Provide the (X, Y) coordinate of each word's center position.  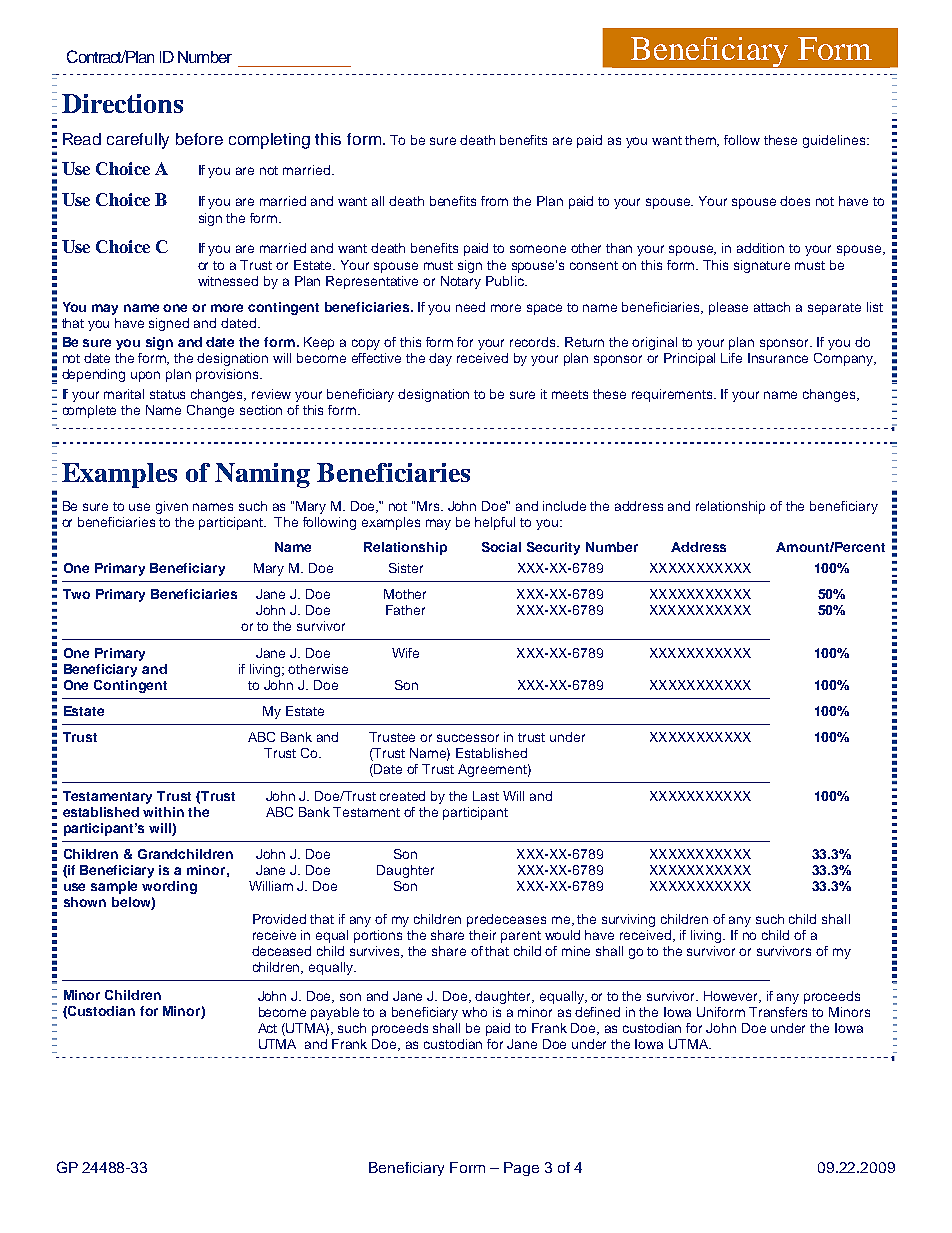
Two (76, 594)
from (494, 201)
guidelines (835, 141)
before (199, 139)
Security (553, 548)
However (732, 997)
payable (335, 1013)
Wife (405, 653)
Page (521, 1169)
